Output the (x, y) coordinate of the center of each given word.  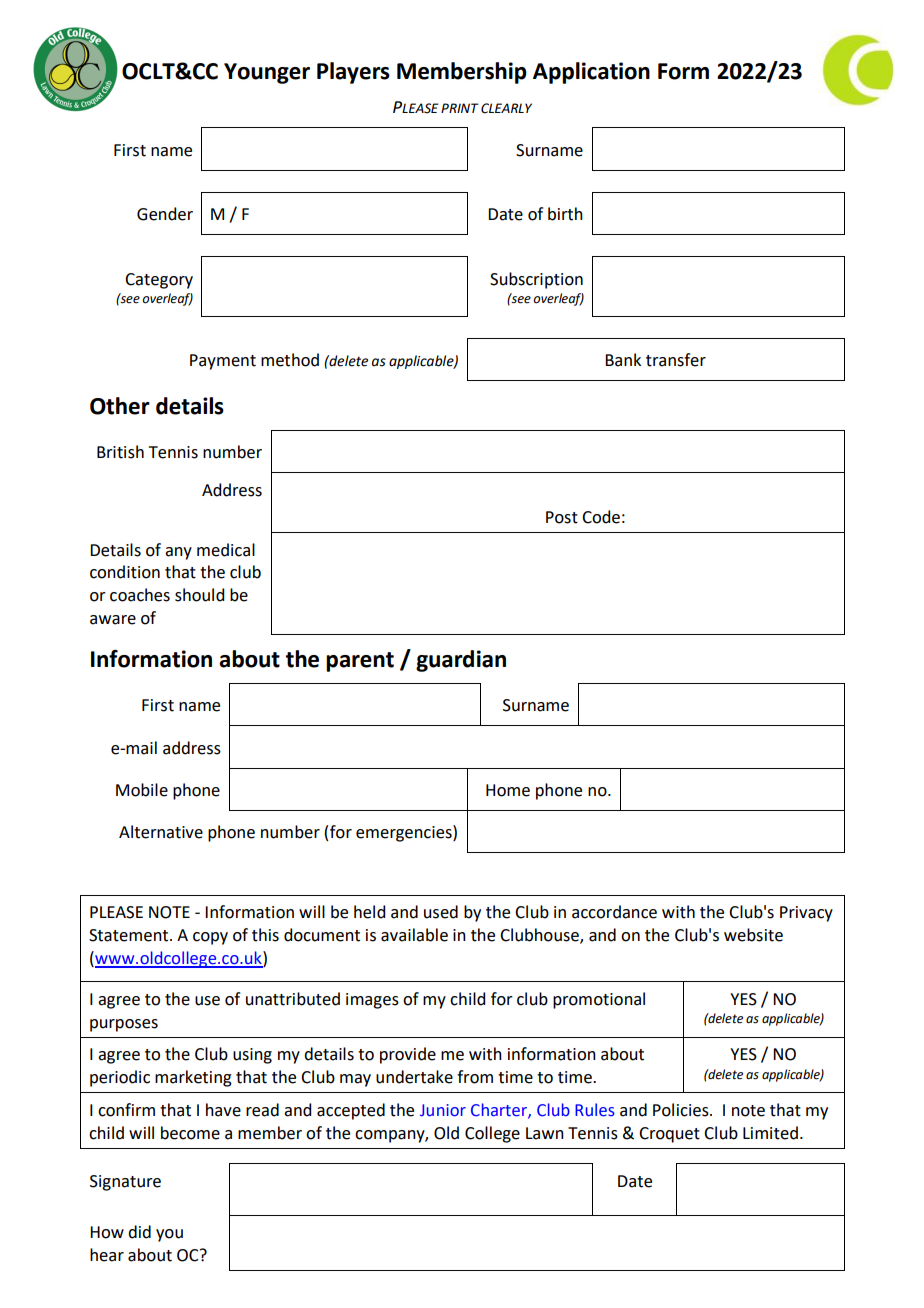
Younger (267, 73)
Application (591, 73)
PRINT (460, 108)
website (753, 935)
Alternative (161, 832)
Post (562, 517)
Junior (443, 1110)
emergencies (405, 833)
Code (601, 517)
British (120, 452)
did (139, 1232)
